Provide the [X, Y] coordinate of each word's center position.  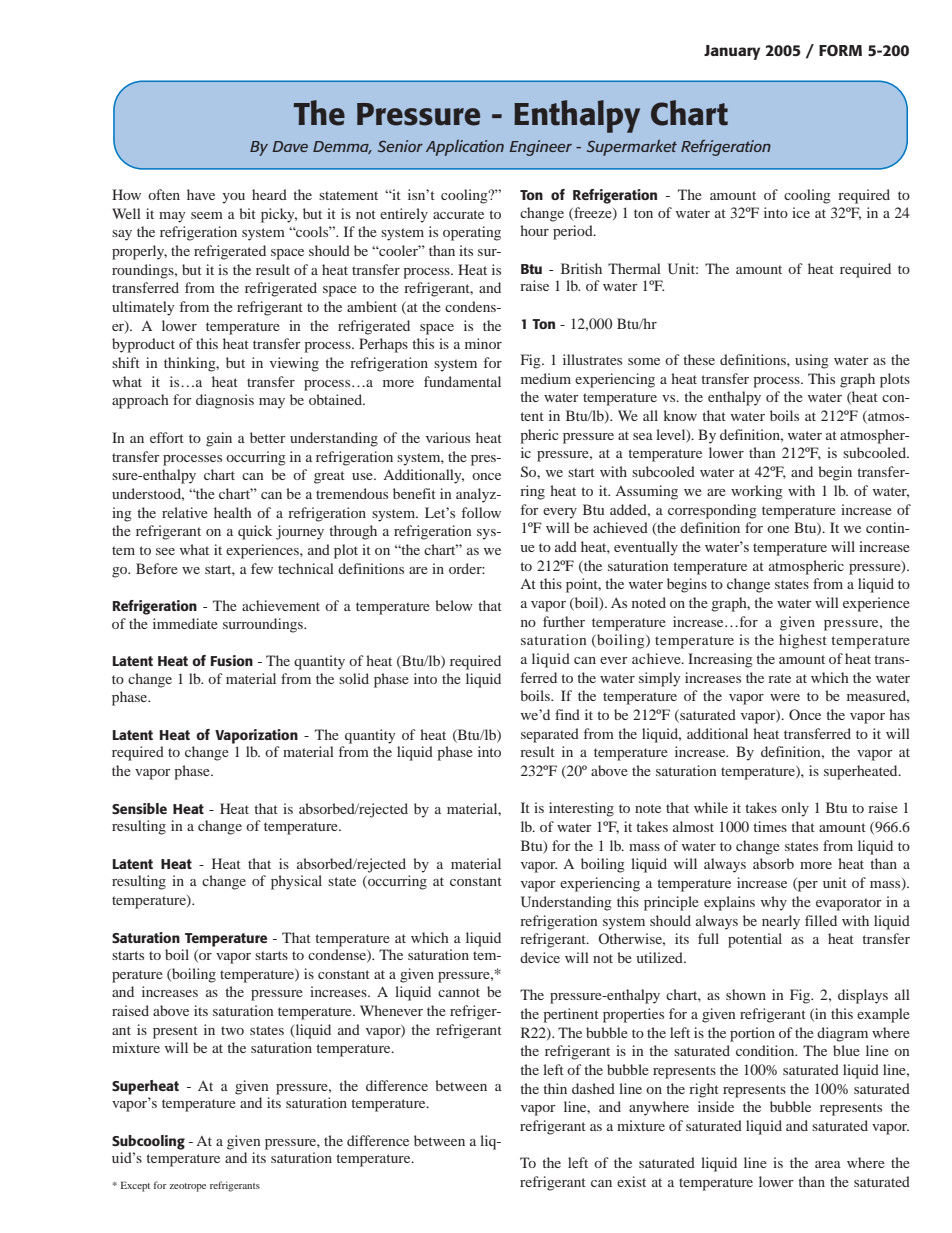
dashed [593, 1088]
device [540, 957]
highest [803, 641]
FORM [840, 51]
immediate [185, 623]
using [812, 361]
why [774, 903]
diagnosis [225, 401]
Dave [290, 146]
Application [465, 147]
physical [296, 882]
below [454, 605]
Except [135, 1186]
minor [483, 343]
